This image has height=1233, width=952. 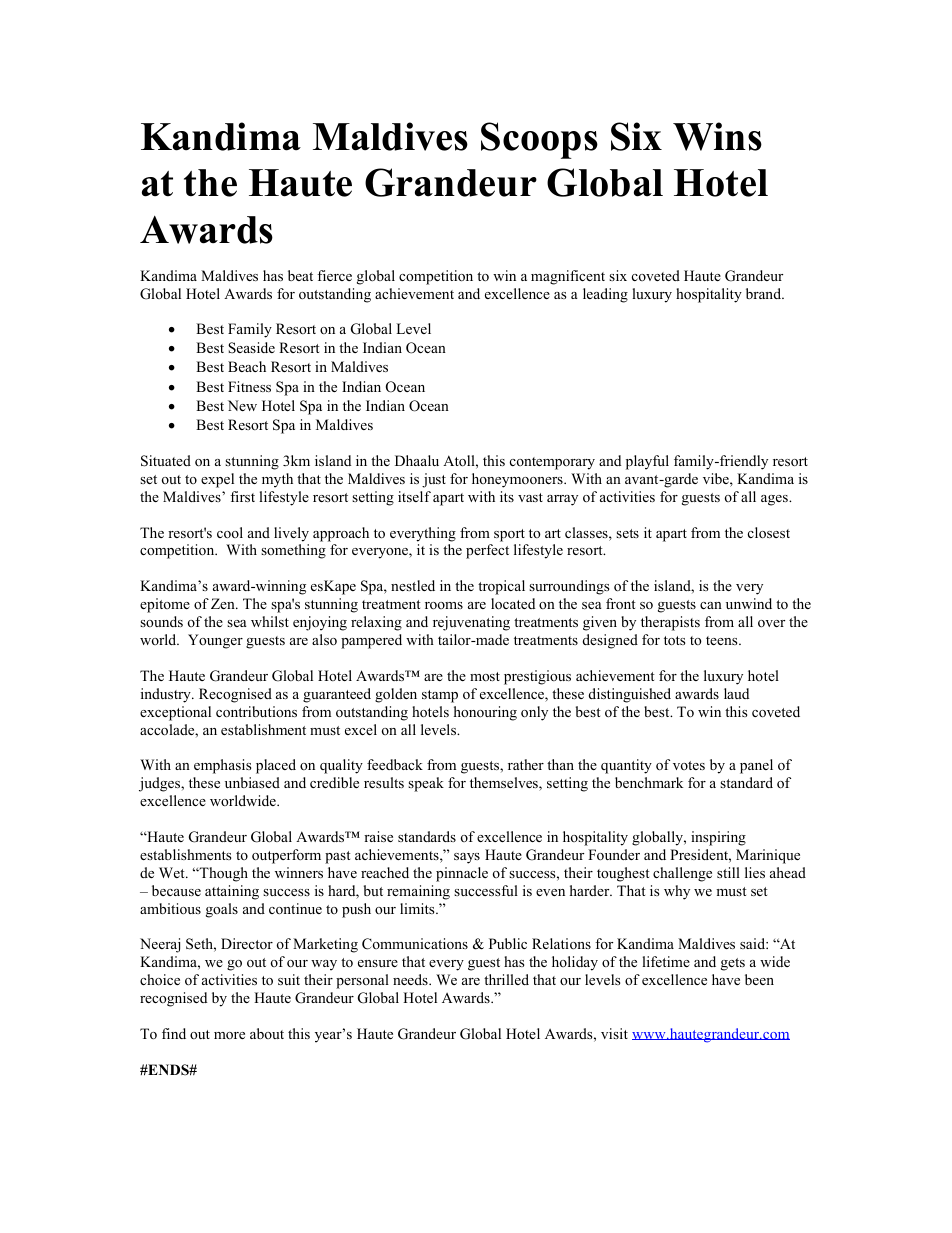 I want to click on playful, so click(x=647, y=462).
